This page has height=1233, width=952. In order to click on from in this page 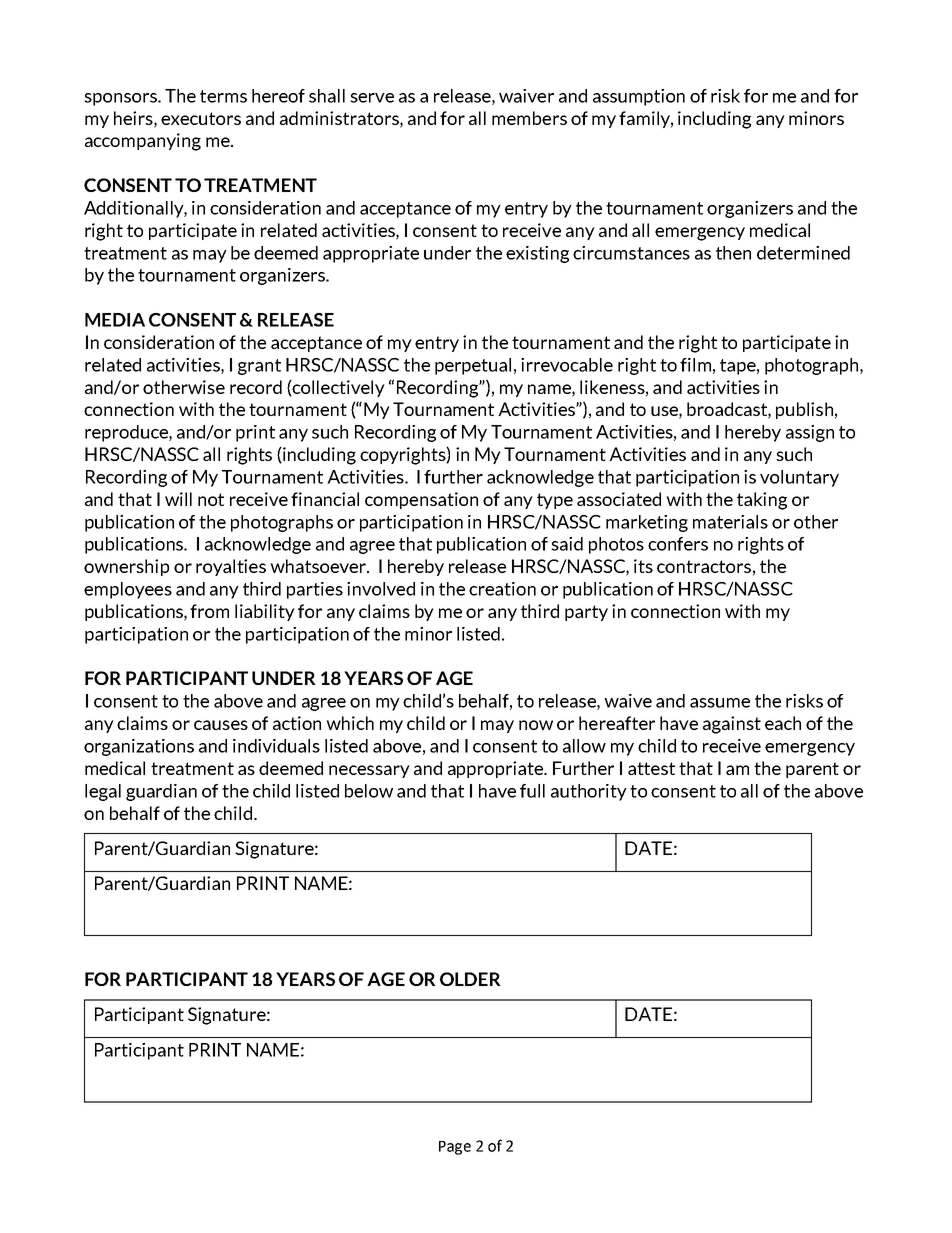, I will do `click(209, 611)`.
